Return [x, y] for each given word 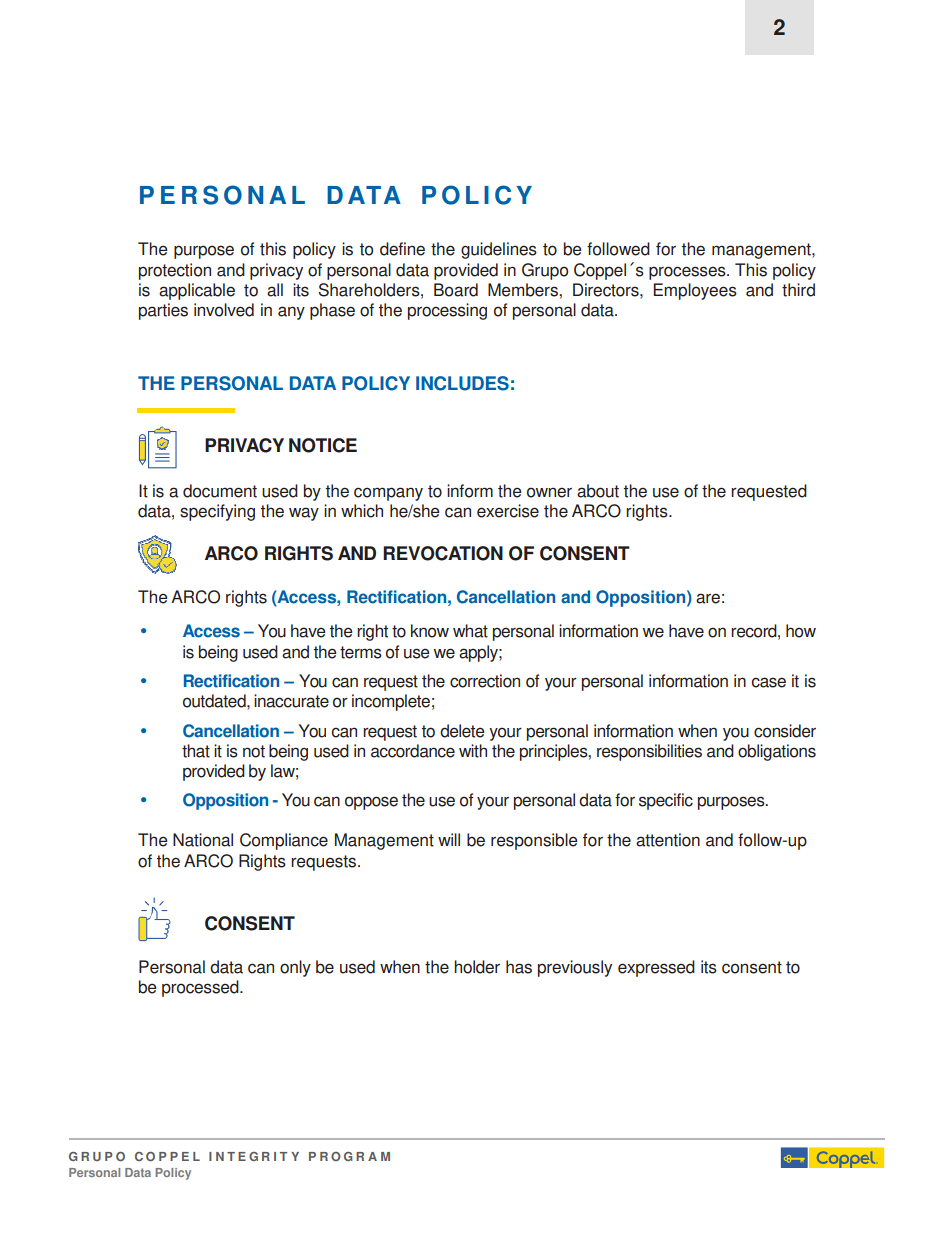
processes [688, 273]
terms [361, 652]
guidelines [499, 250]
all [275, 290]
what [470, 631]
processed [201, 988]
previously [575, 968]
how [801, 631]
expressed [656, 968]
